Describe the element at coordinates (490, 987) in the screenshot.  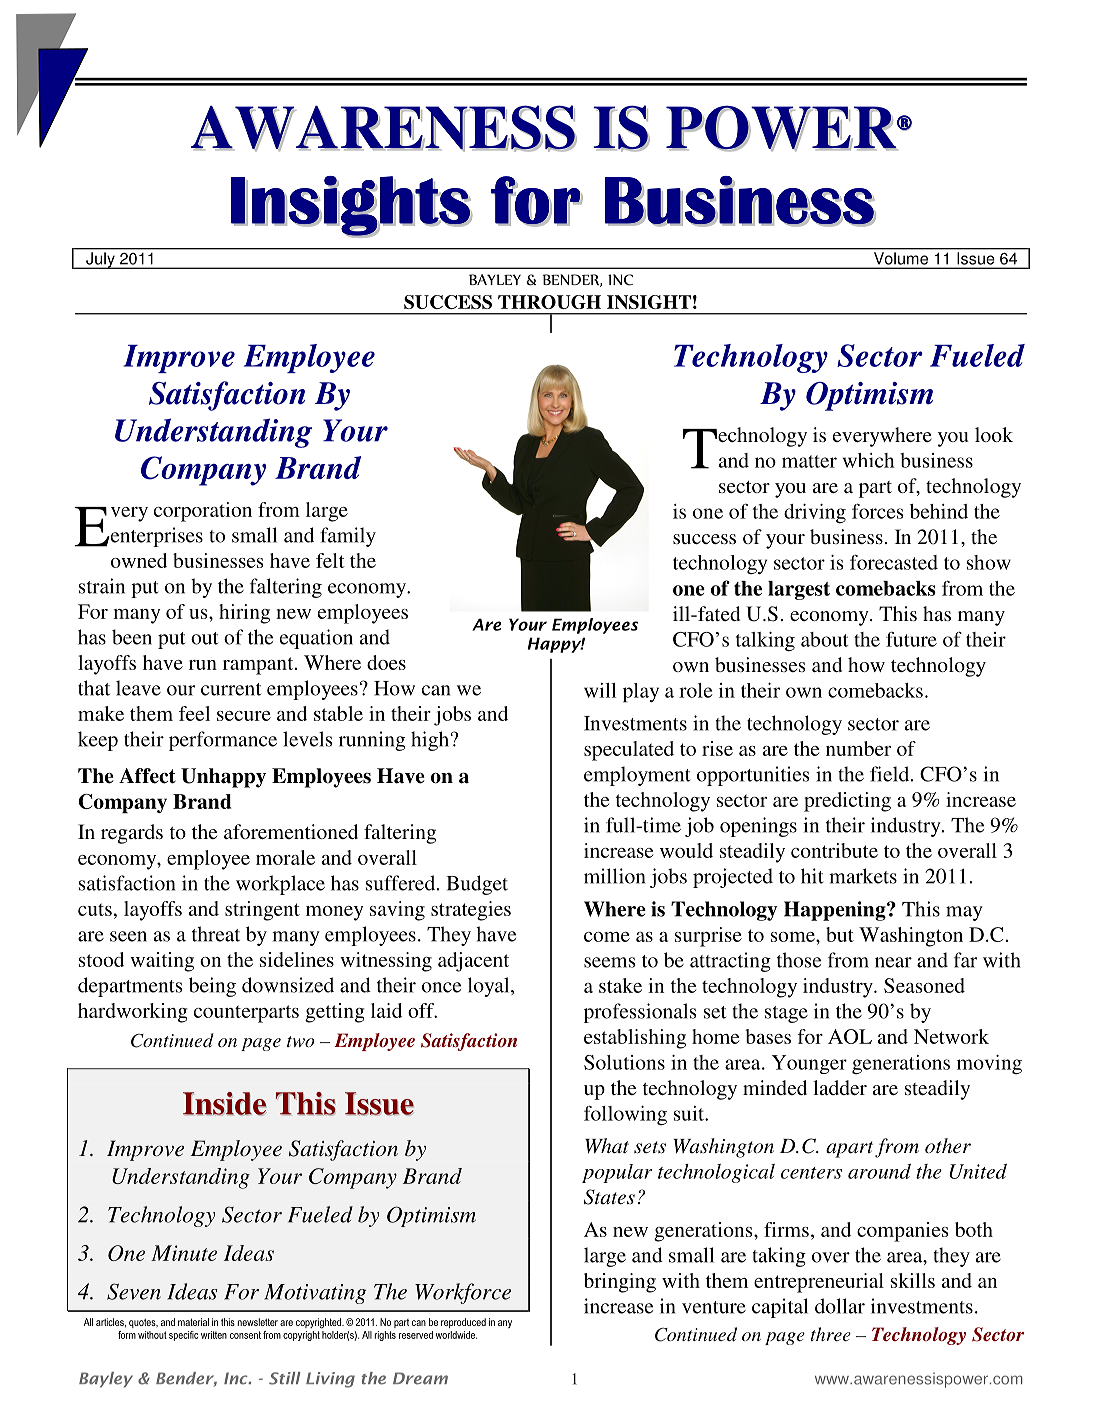
I see `loyal` at that location.
